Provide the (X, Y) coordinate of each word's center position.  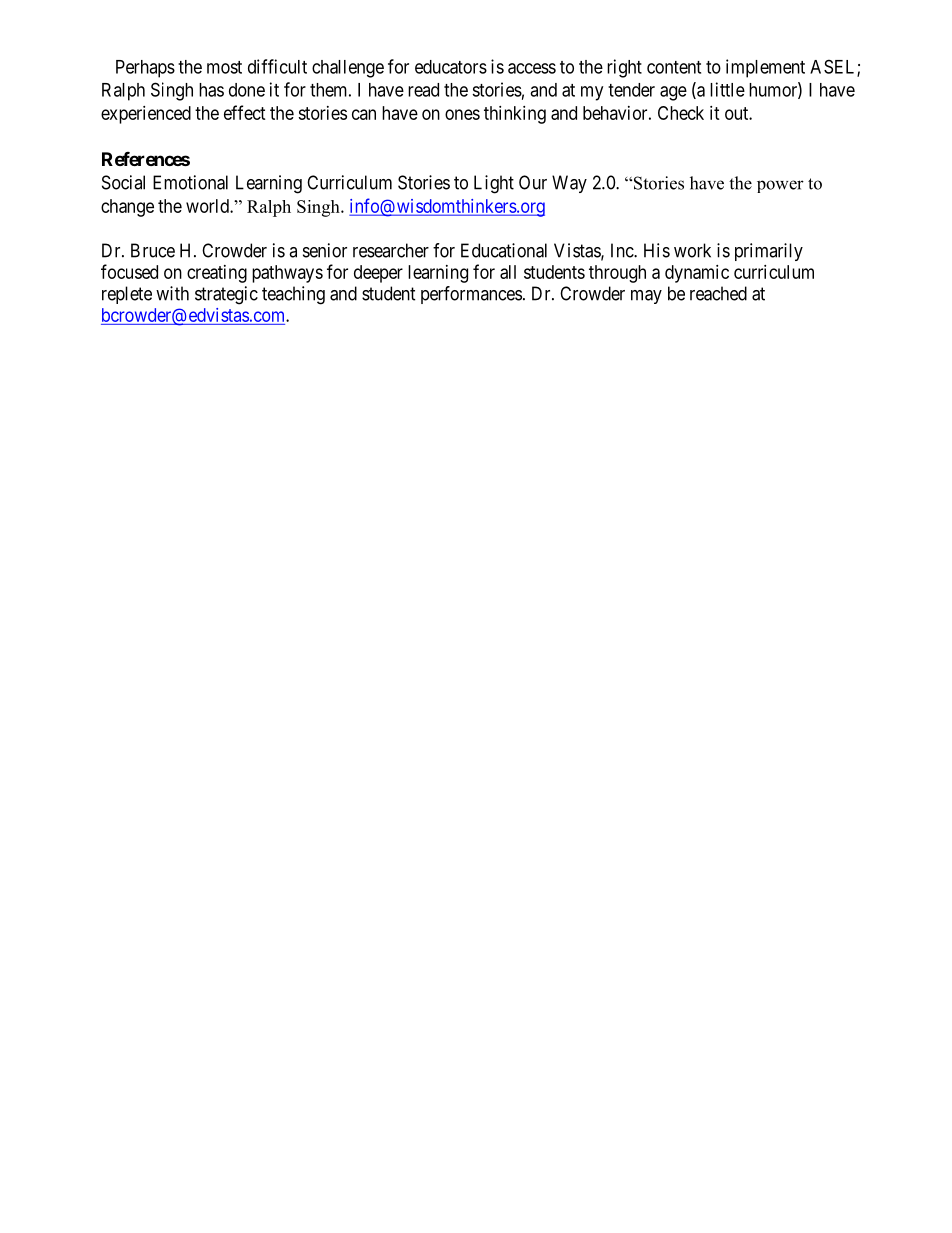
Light (494, 184)
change (127, 208)
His (657, 250)
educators (451, 67)
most (224, 67)
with (172, 293)
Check (681, 113)
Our (533, 182)
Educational (504, 250)
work (692, 250)
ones (462, 114)
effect (245, 112)
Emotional (190, 182)
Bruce (153, 250)
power (780, 186)
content (674, 67)
